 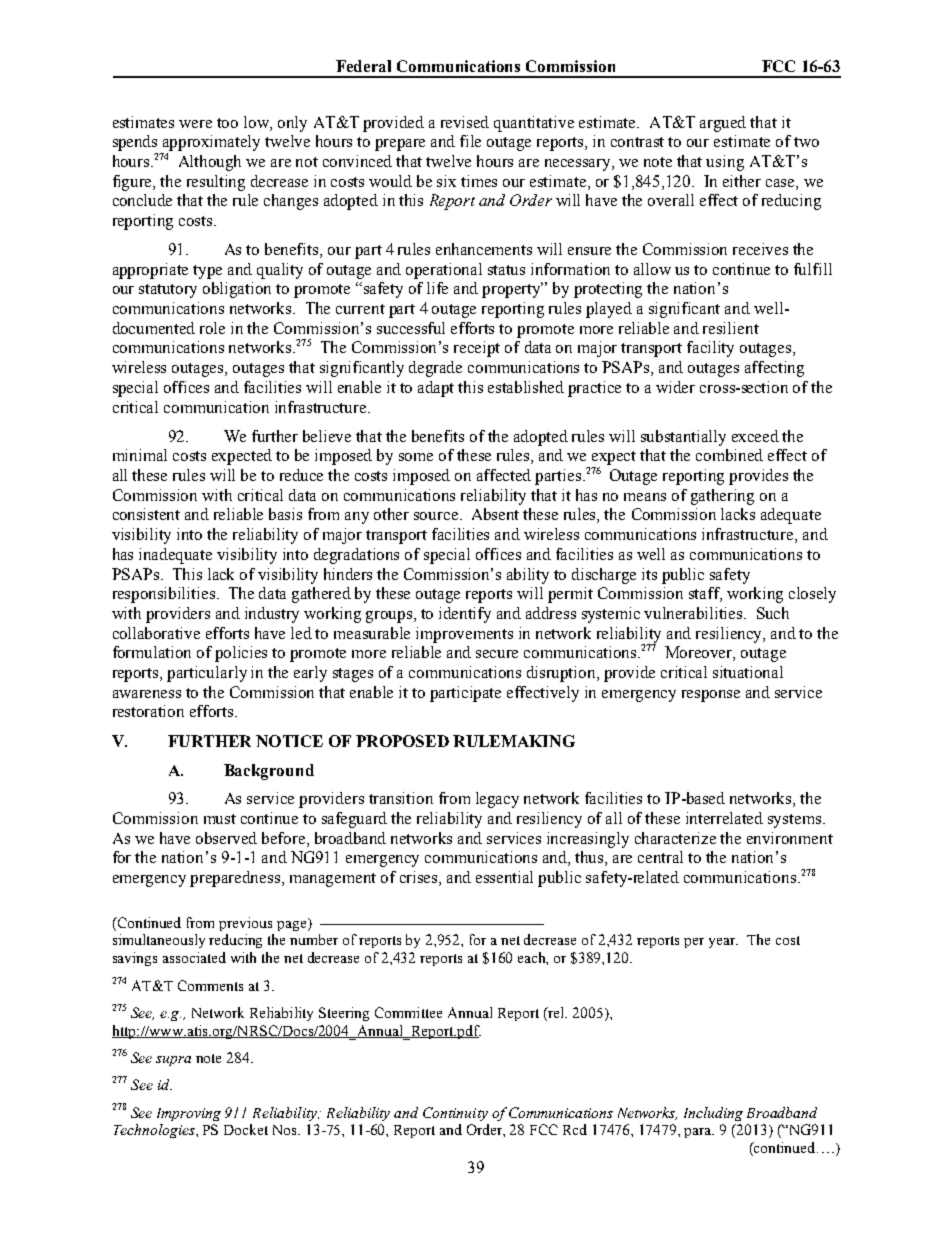 I want to click on Continuity, so click(x=455, y=1114).
